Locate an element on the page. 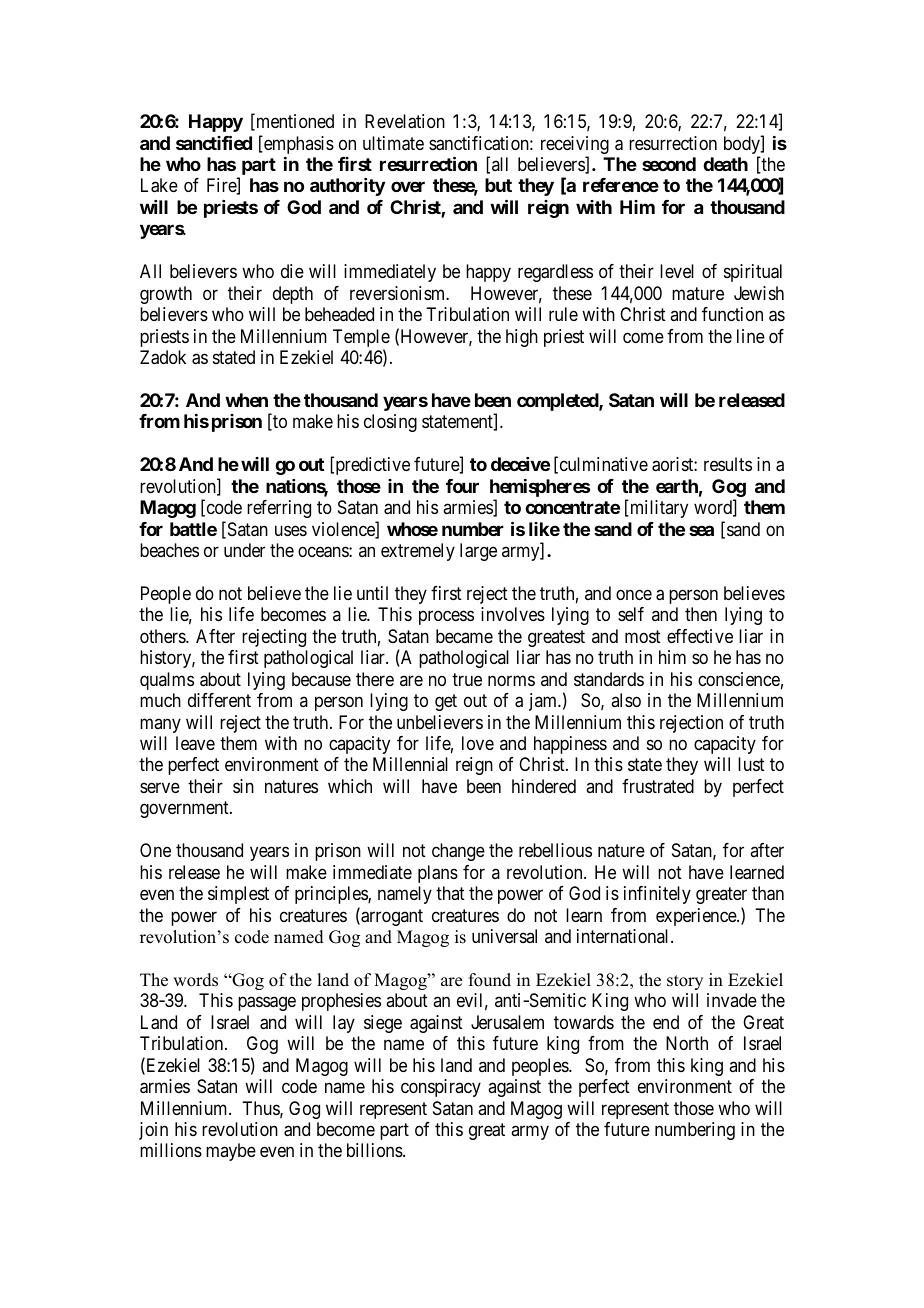  results is located at coordinates (728, 464).
